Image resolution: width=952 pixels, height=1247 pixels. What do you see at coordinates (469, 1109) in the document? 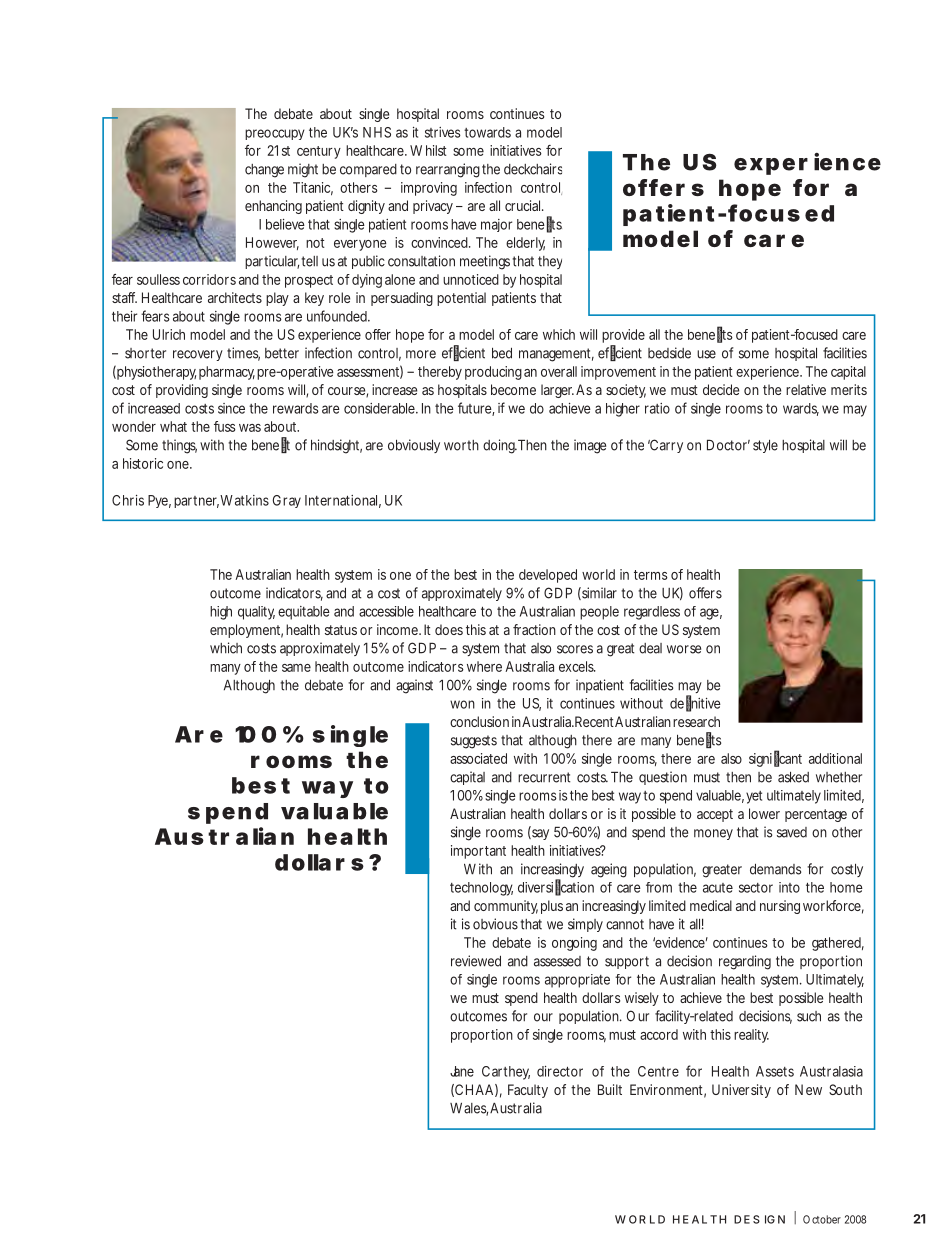
I see `Wales` at bounding box center [469, 1109].
